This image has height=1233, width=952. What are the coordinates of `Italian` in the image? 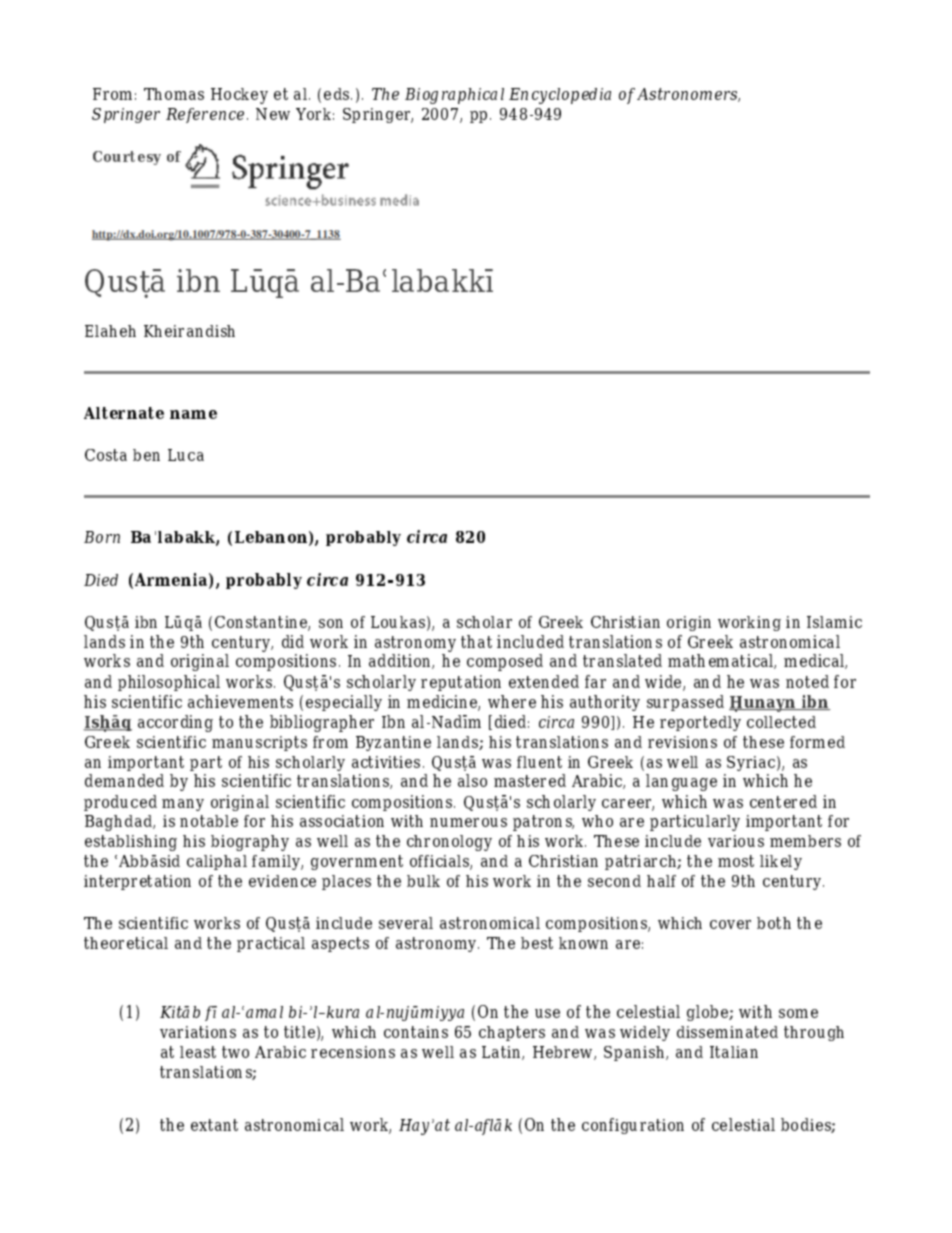 It's located at (734, 1052).
